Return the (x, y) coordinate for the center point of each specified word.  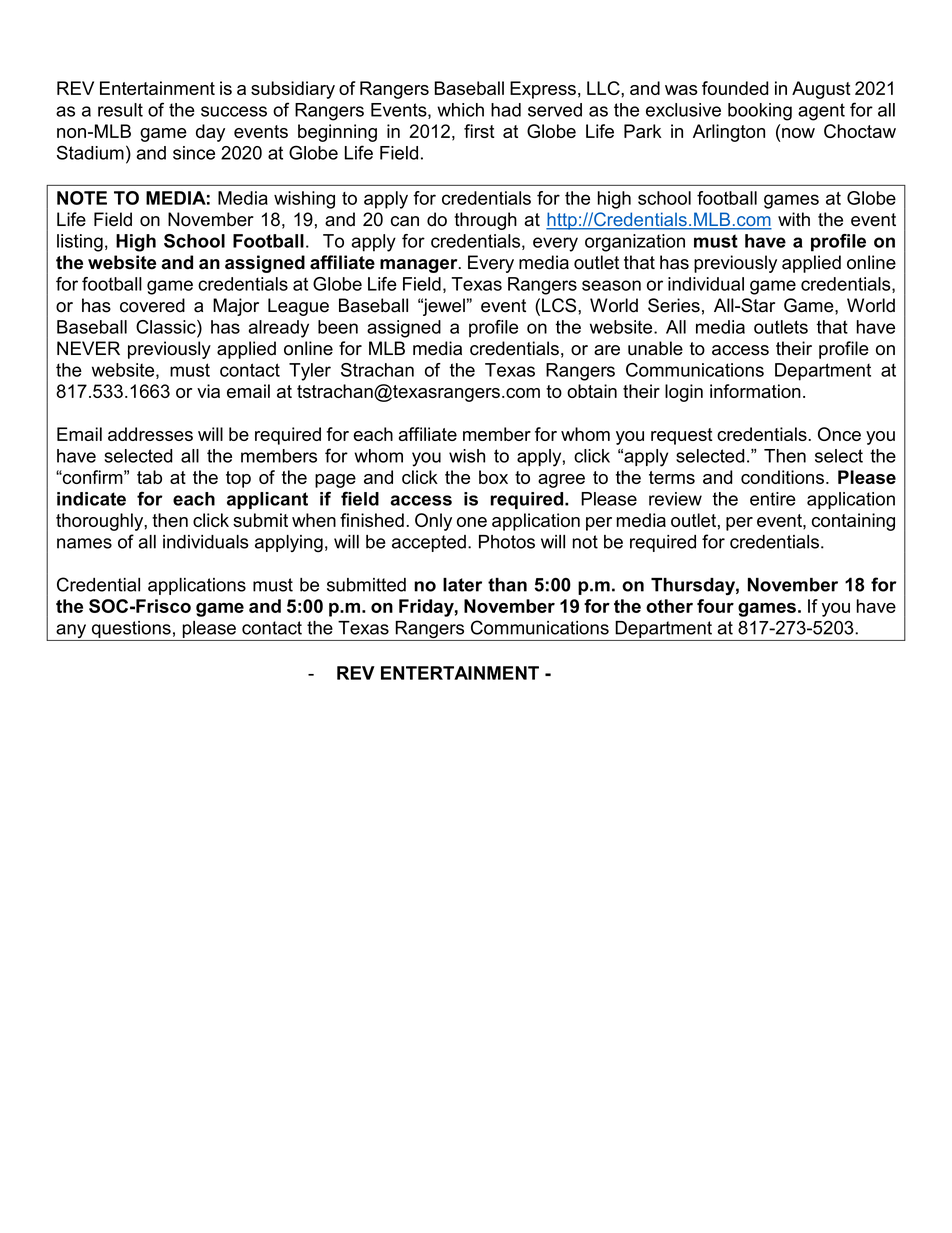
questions (131, 629)
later (462, 585)
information (755, 391)
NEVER (88, 348)
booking (760, 112)
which (460, 110)
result (120, 110)
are (607, 350)
